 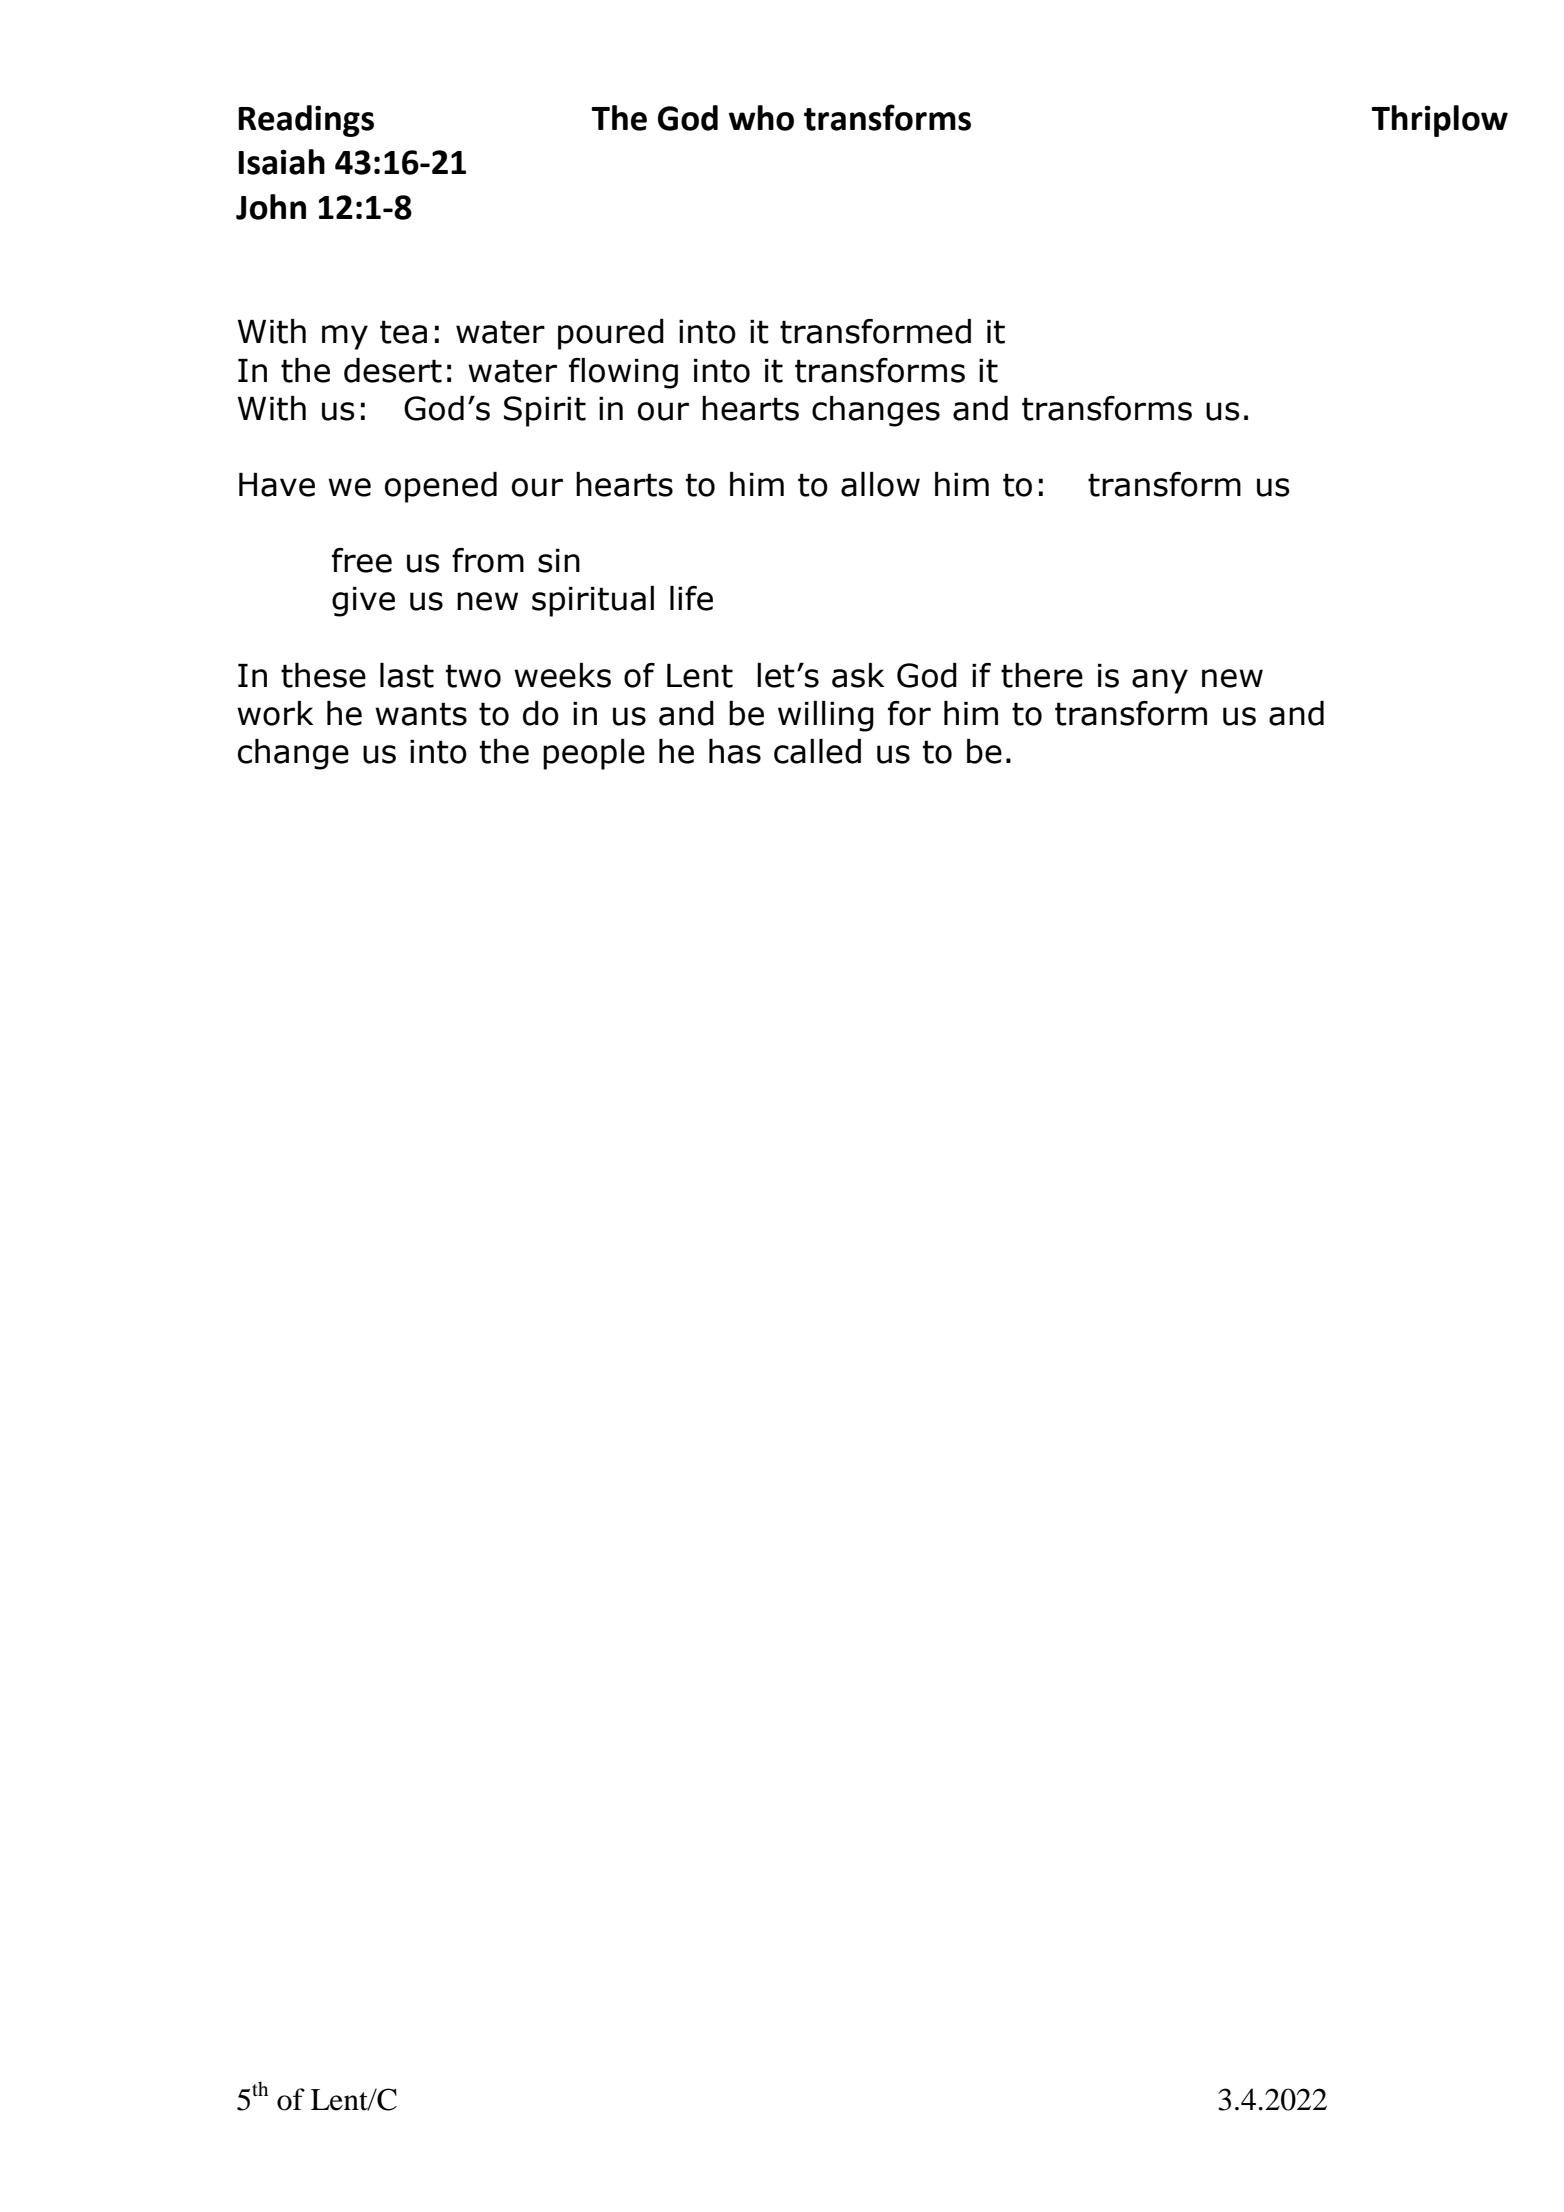 I want to click on who, so click(x=761, y=118).
